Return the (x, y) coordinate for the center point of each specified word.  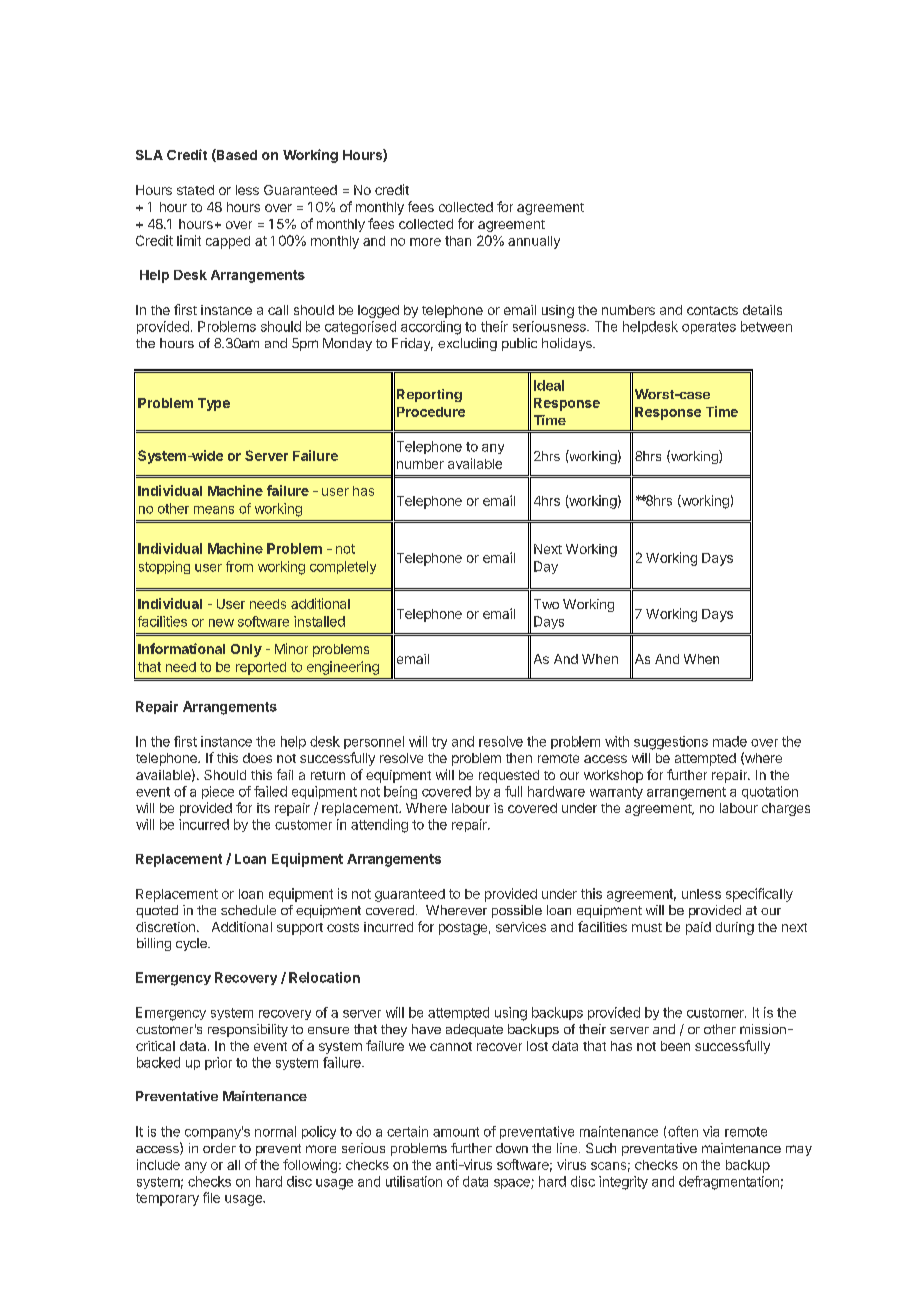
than (458, 241)
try (439, 743)
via (711, 1131)
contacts (712, 310)
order (219, 1148)
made (730, 741)
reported (261, 668)
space (513, 1184)
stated (195, 190)
